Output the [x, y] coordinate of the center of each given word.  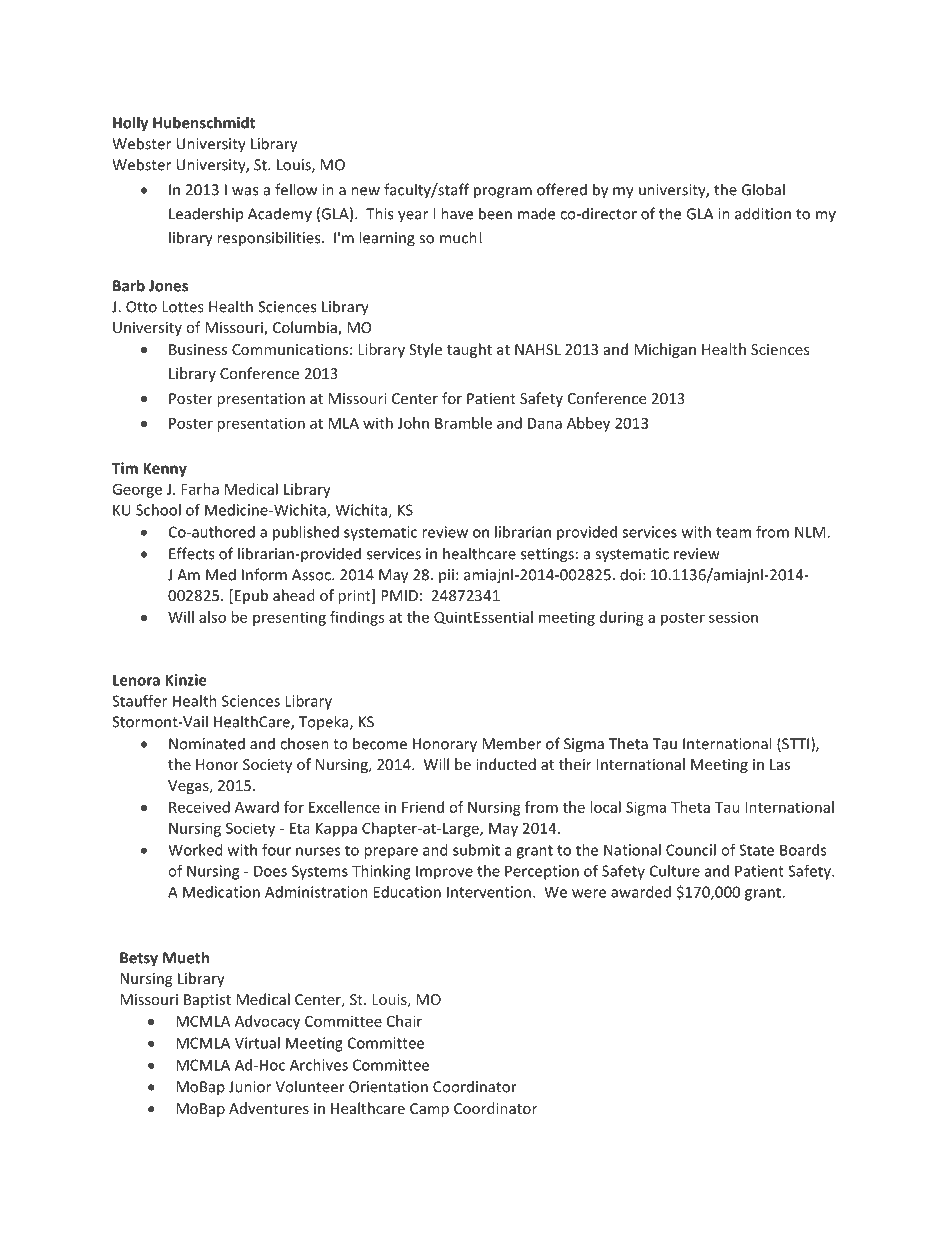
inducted [506, 764]
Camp [429, 1110]
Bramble [463, 423]
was [245, 191]
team [733, 532]
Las [780, 764]
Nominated [207, 743]
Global [763, 189]
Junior [250, 1087]
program [503, 193]
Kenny [165, 470]
